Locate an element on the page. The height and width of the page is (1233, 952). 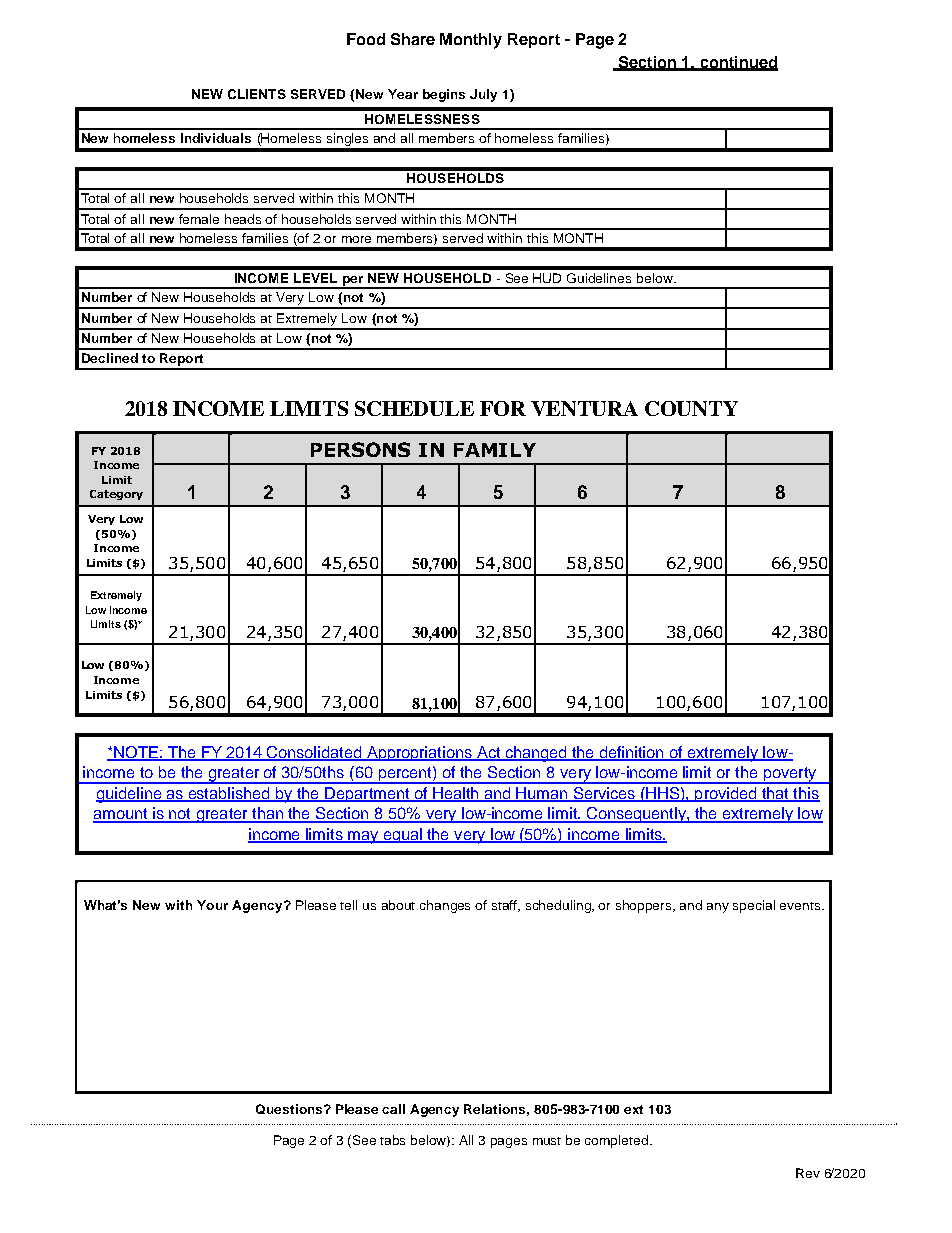
established is located at coordinates (229, 794).
